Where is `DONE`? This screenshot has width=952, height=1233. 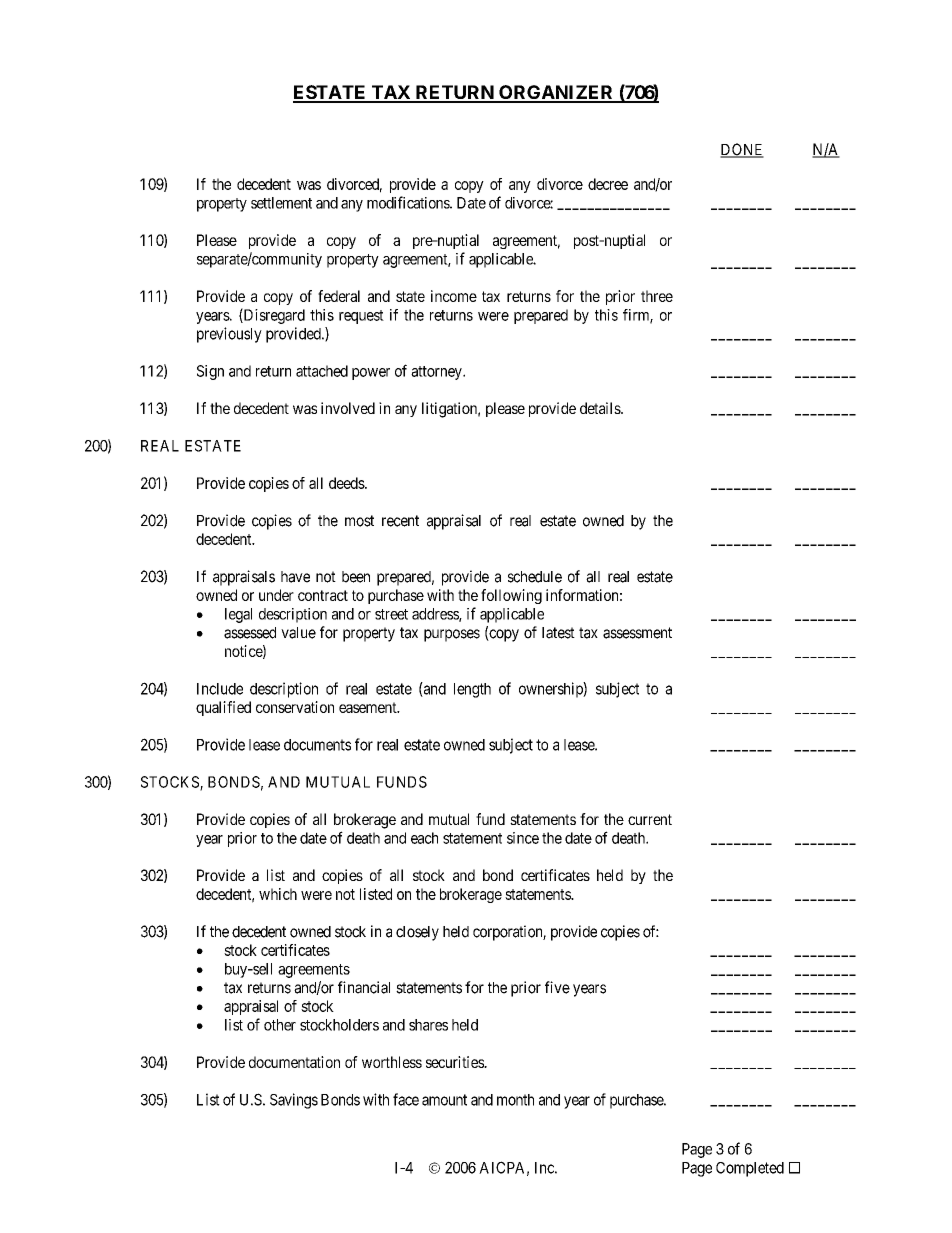
DONE is located at coordinates (742, 150).
